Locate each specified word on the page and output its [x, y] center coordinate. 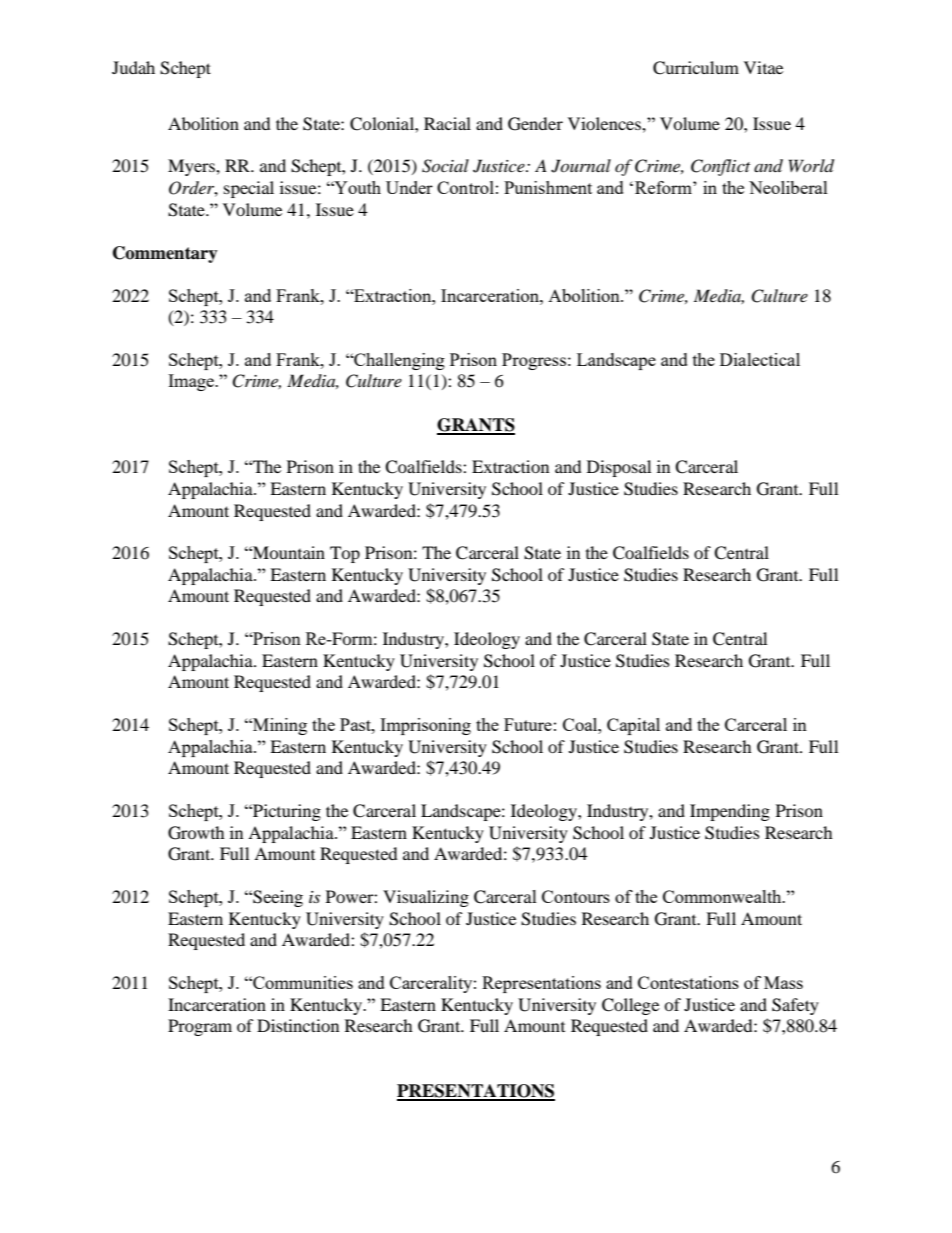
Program [200, 1027]
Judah [133, 67]
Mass [783, 982]
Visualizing [426, 898]
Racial [447, 123]
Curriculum [696, 68]
